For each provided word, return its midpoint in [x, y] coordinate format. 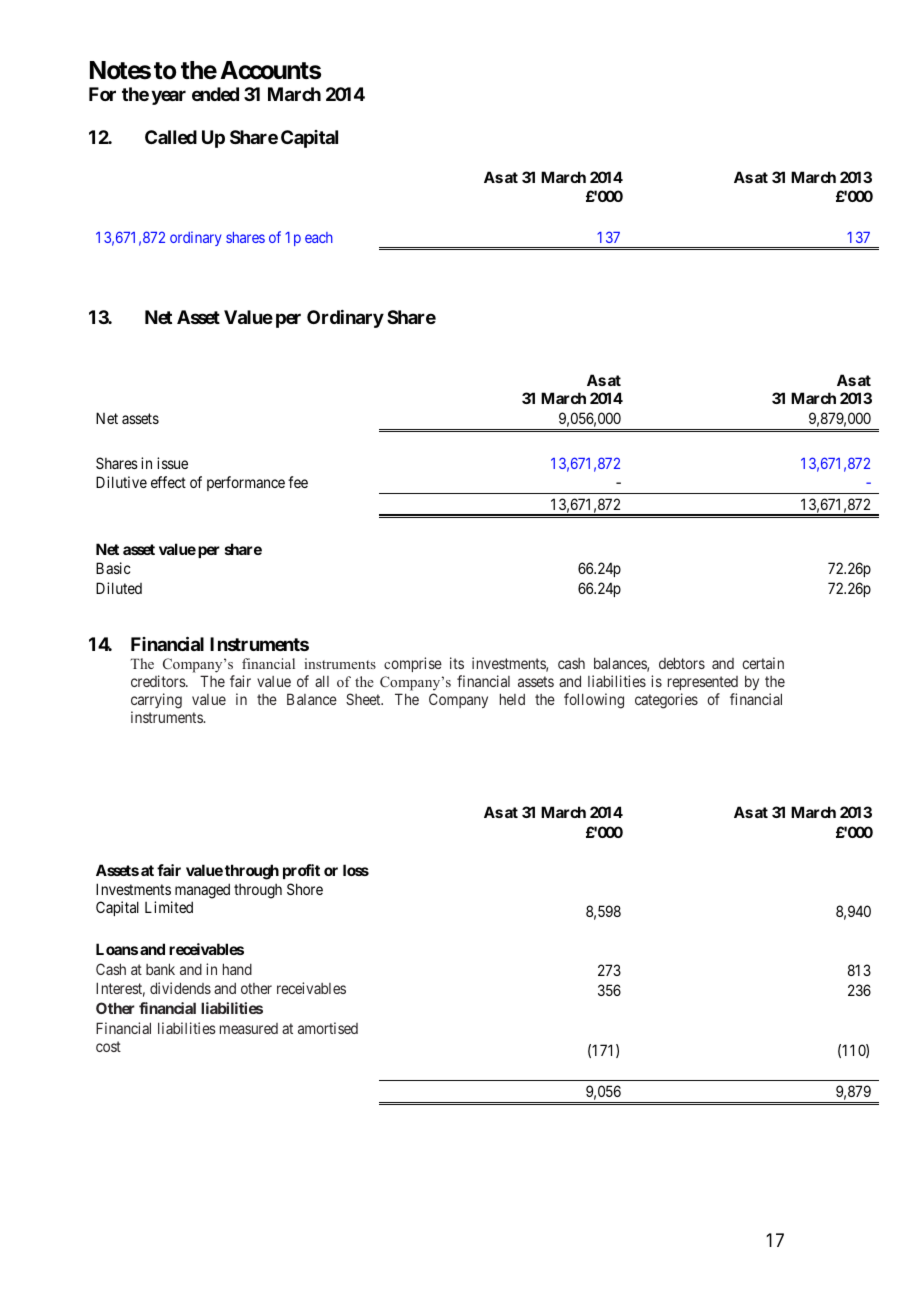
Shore [305, 889]
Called [171, 137]
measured [249, 1028]
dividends [180, 988]
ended [215, 94]
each [319, 237]
